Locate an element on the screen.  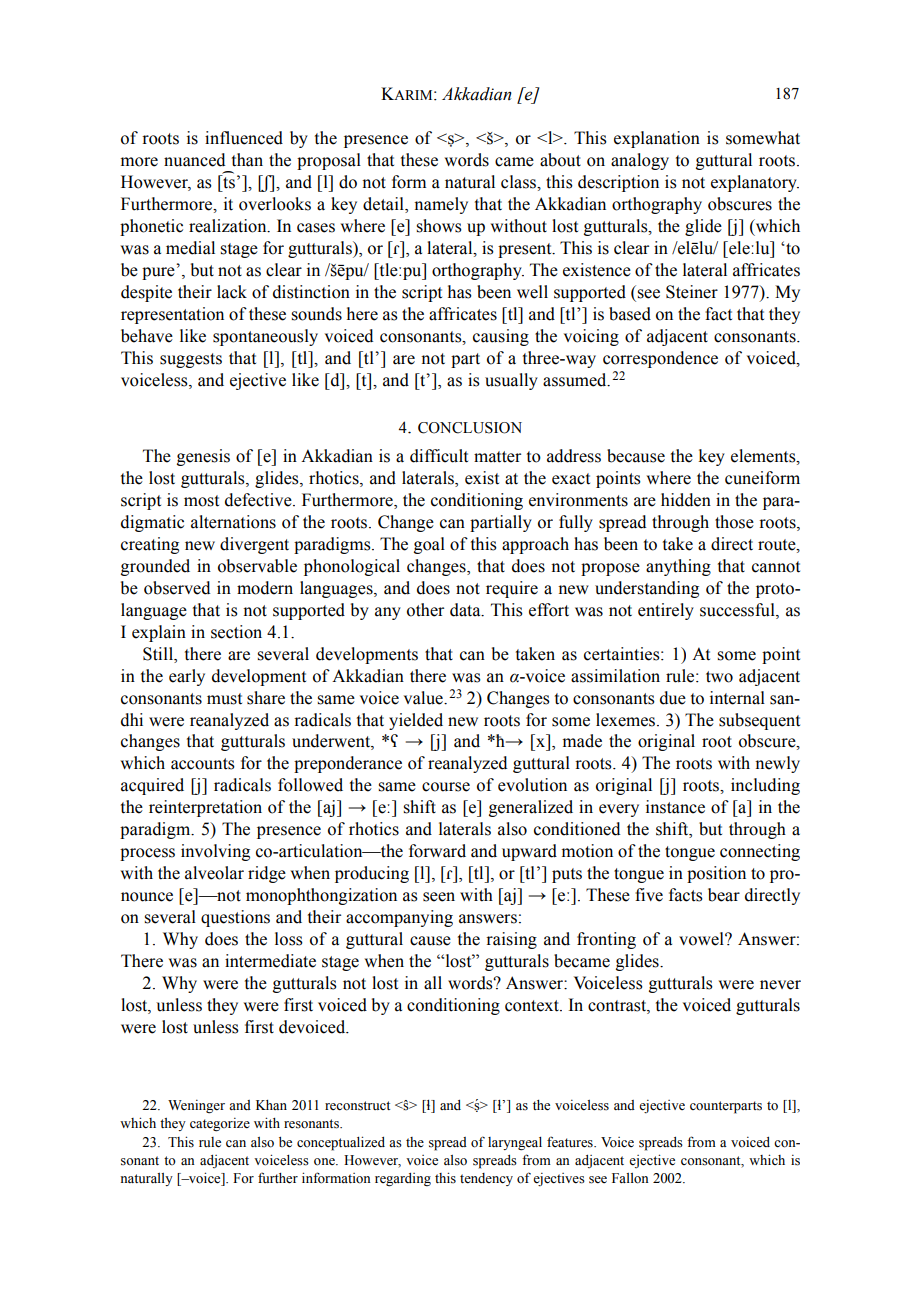
data is located at coordinates (466, 610).
